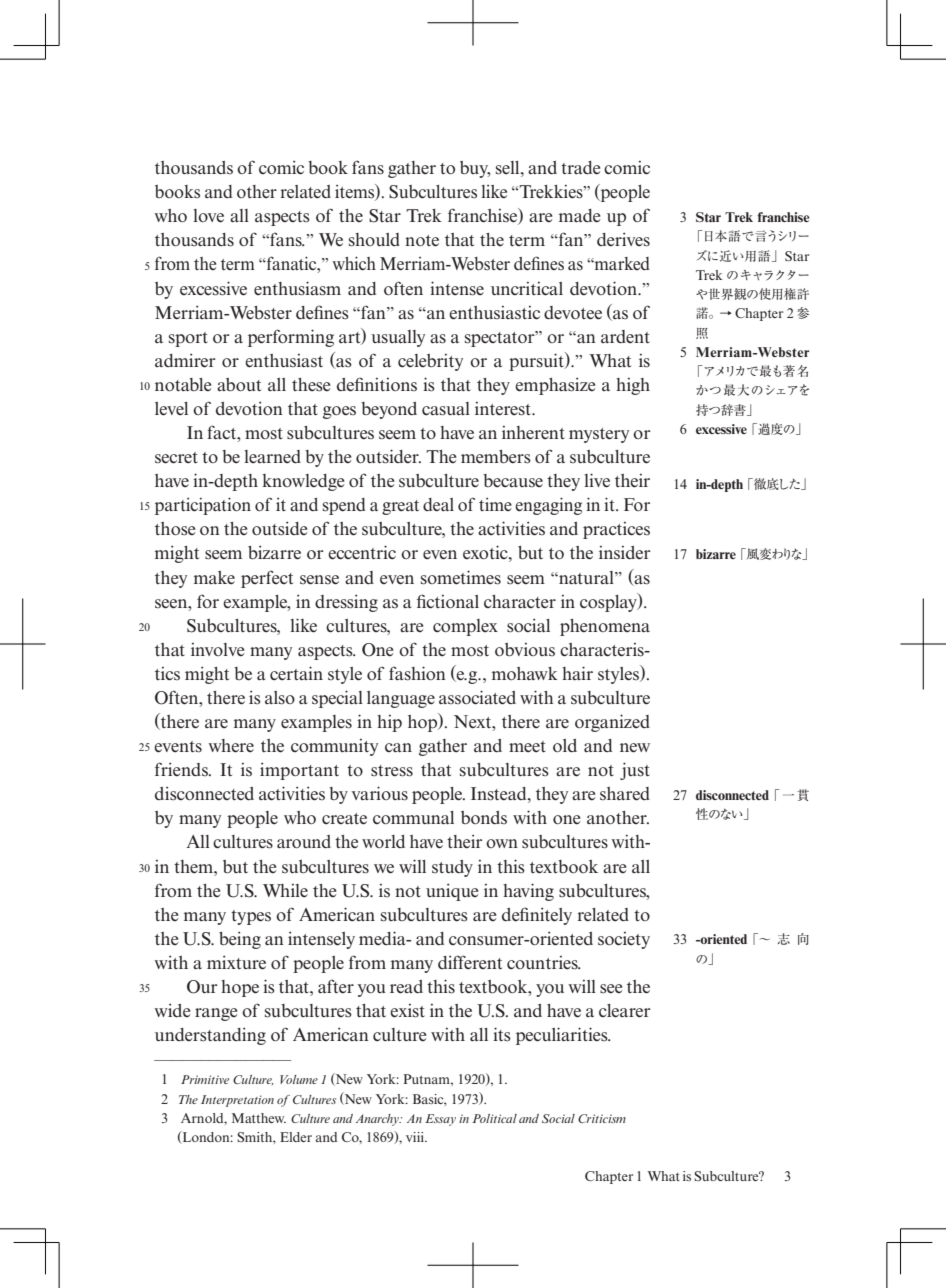 The width and height of the screenshot is (946, 1288). I want to click on about, so click(239, 385).
